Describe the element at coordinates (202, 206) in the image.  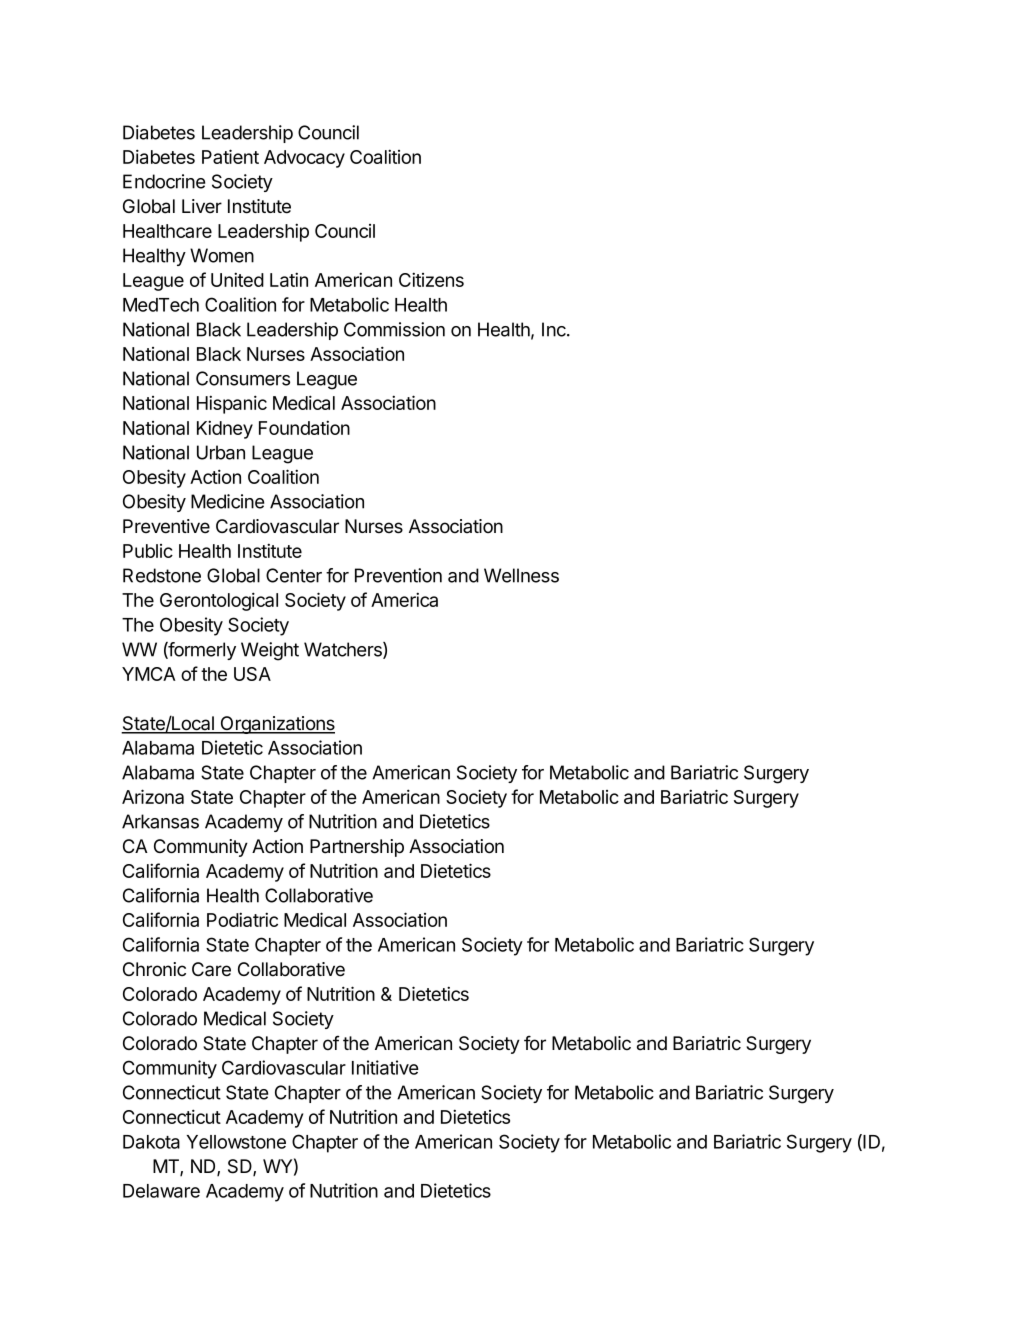
I see `Liver` at that location.
